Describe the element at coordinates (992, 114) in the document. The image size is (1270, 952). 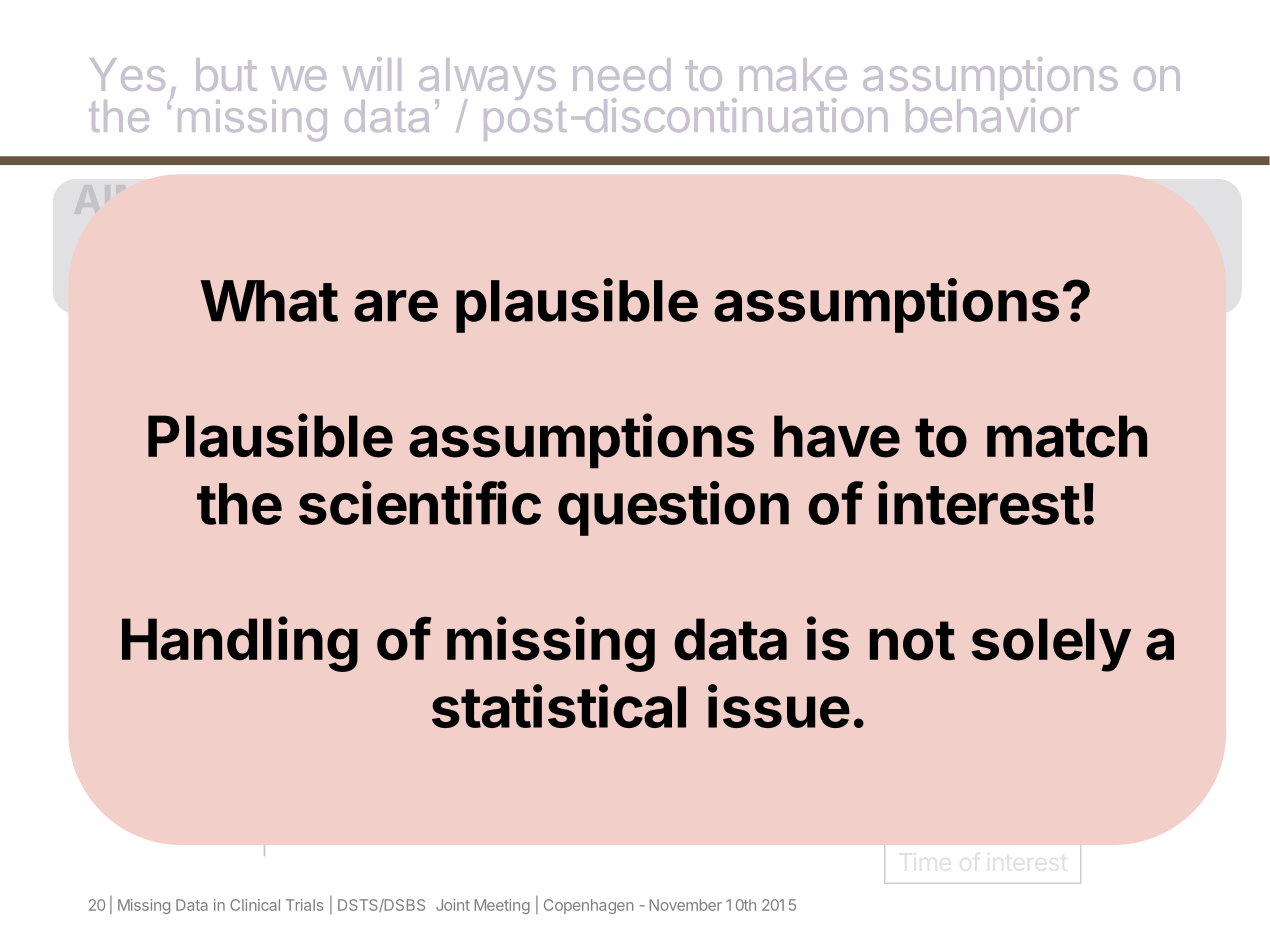
I see `behavior` at that location.
